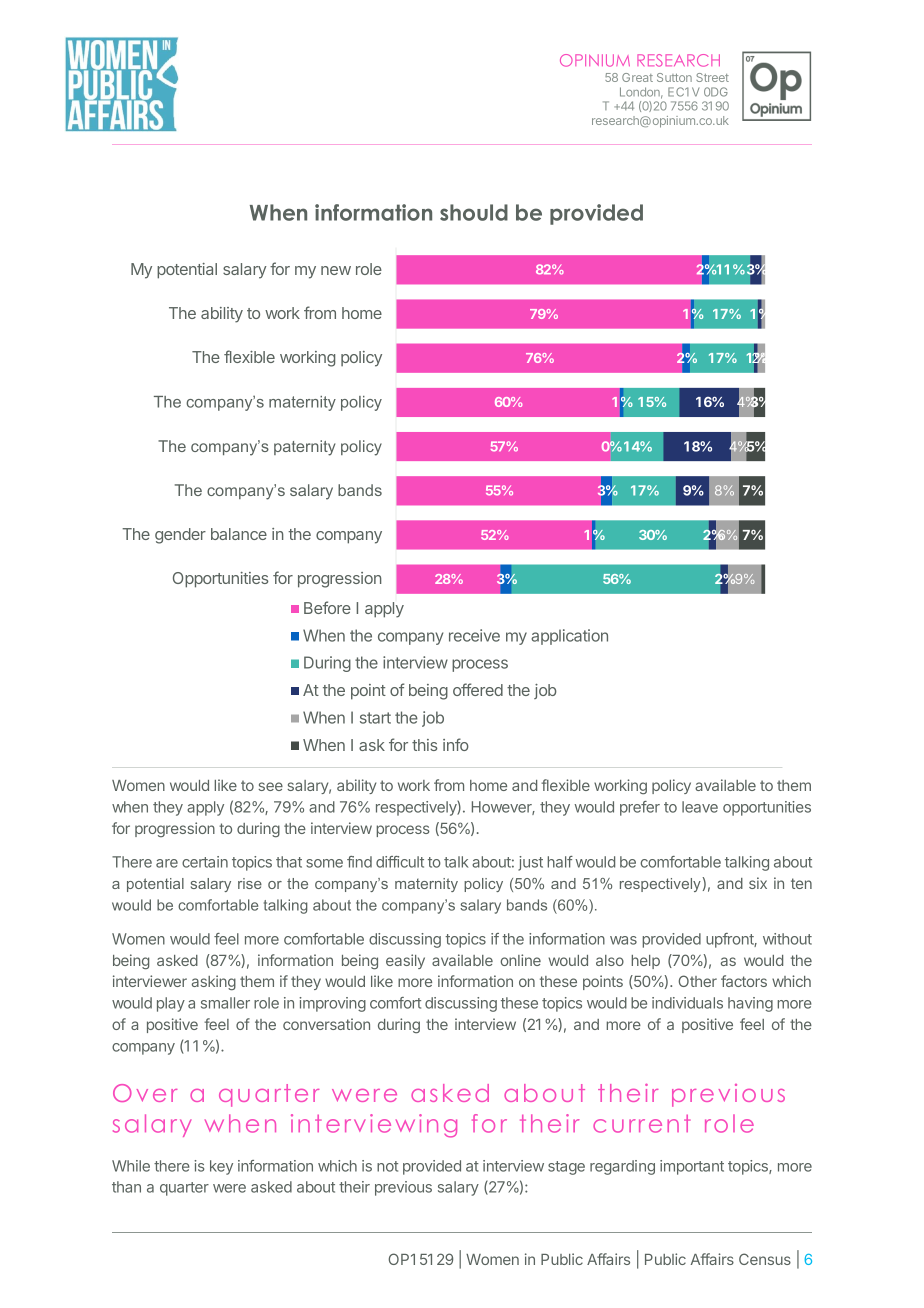 This document has height=1308, width=924. What do you see at coordinates (405, 961) in the document?
I see `easily` at bounding box center [405, 961].
